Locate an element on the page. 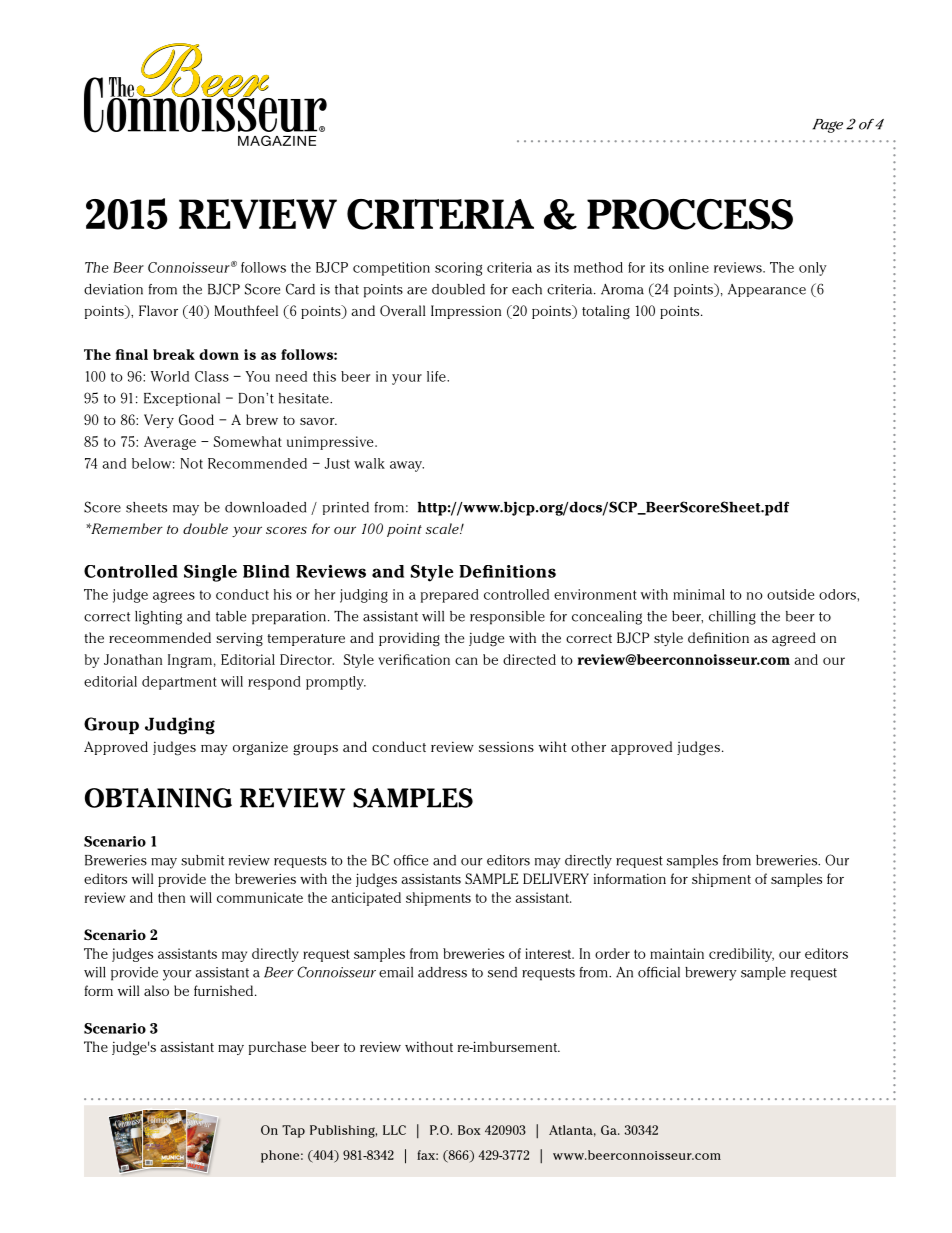 Image resolution: width=952 pixels, height=1233 pixels. Flavor is located at coordinates (158, 310).
